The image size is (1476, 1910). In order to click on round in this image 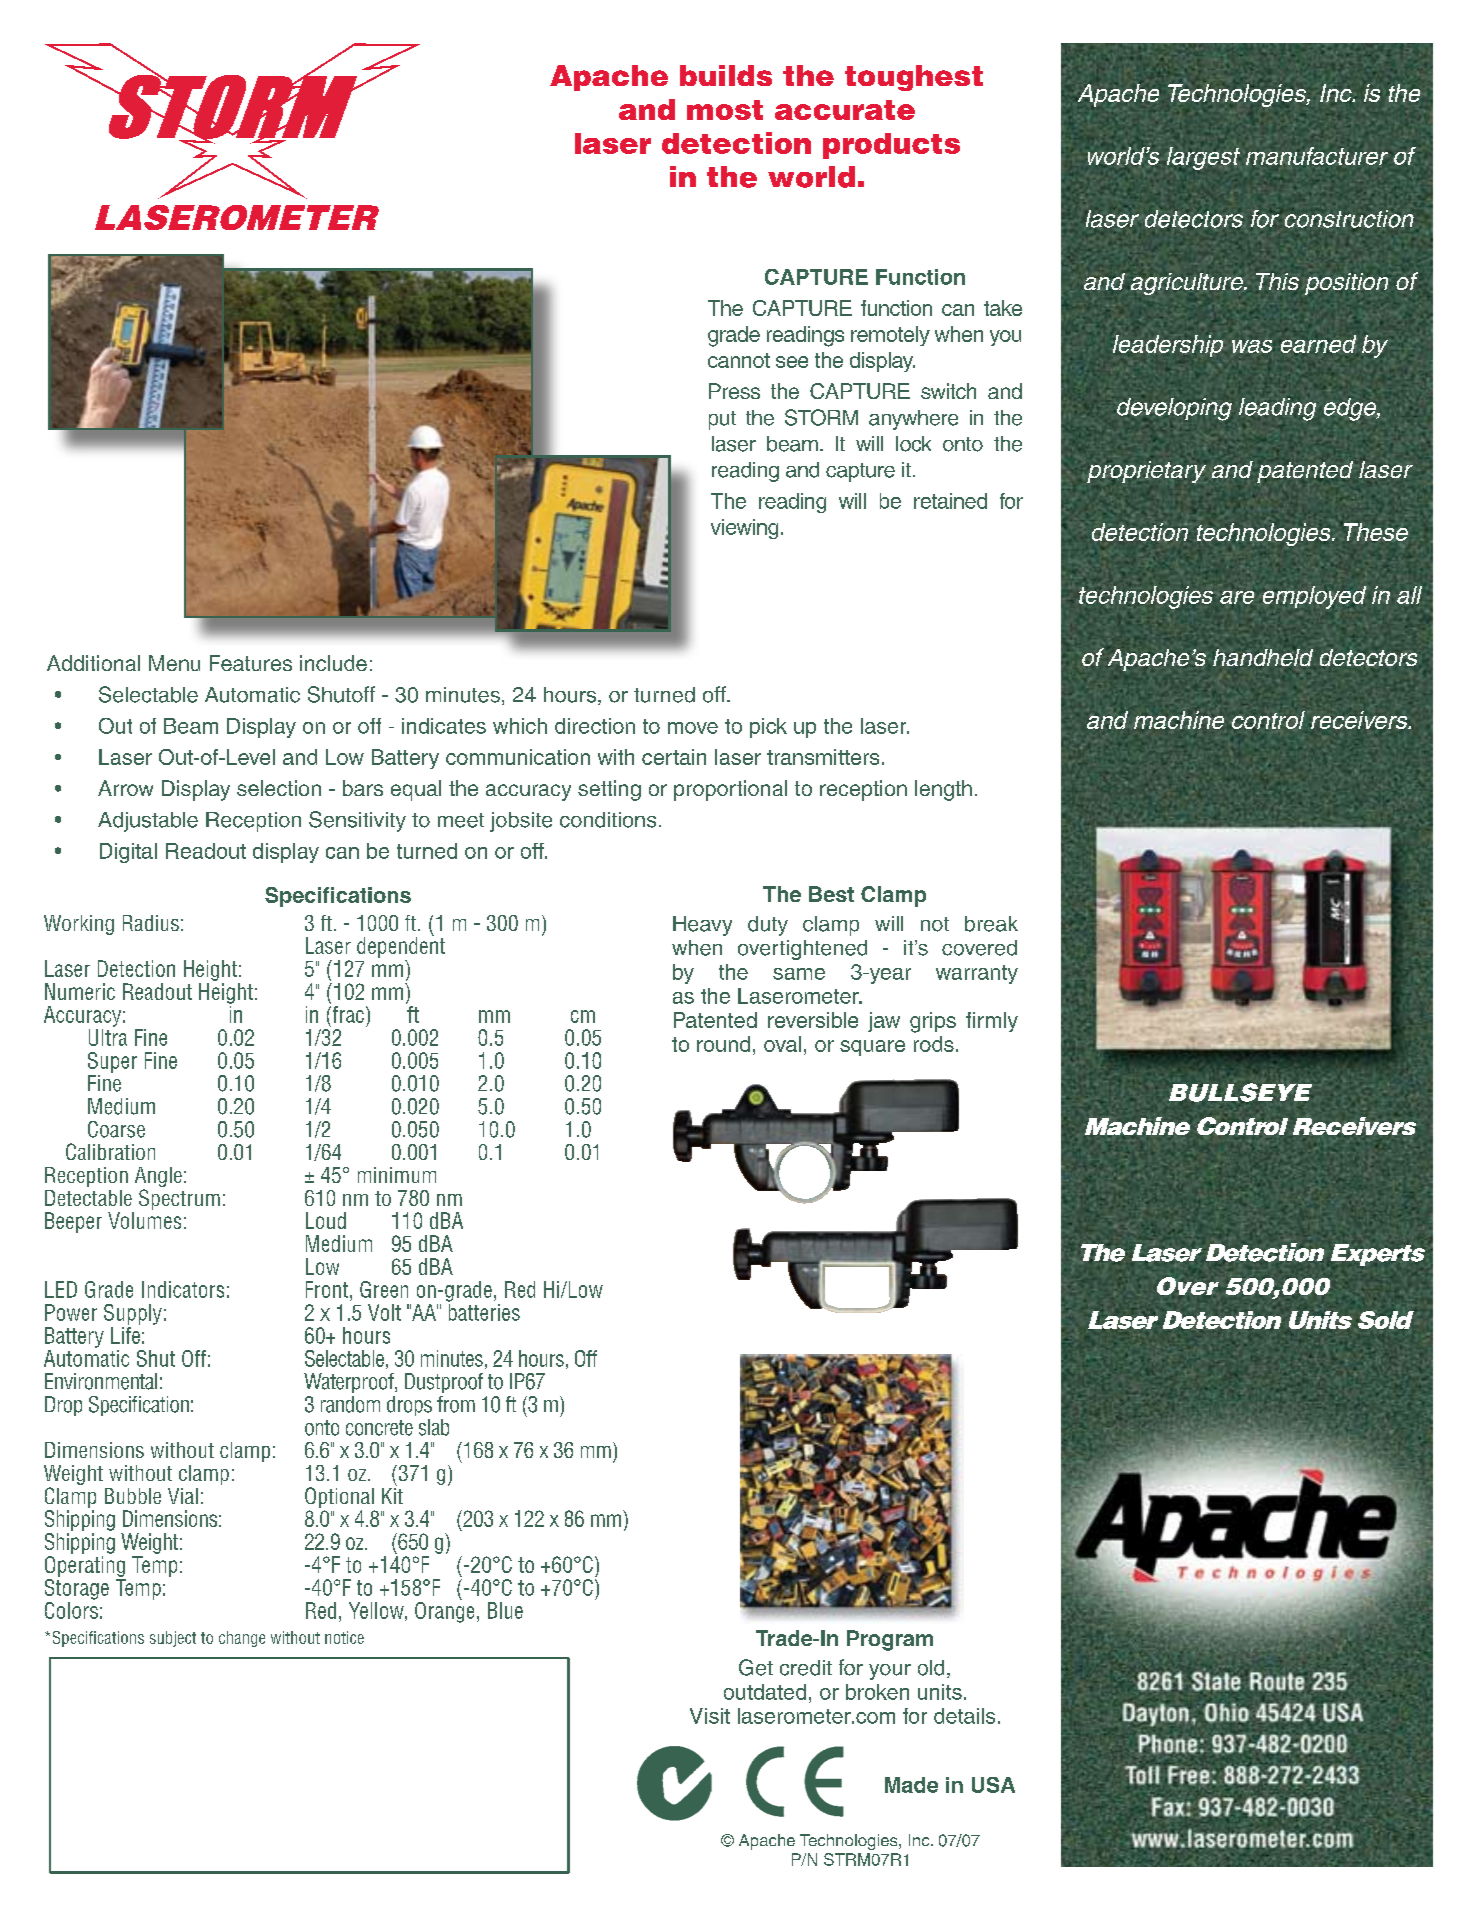, I will do `click(723, 1044)`.
